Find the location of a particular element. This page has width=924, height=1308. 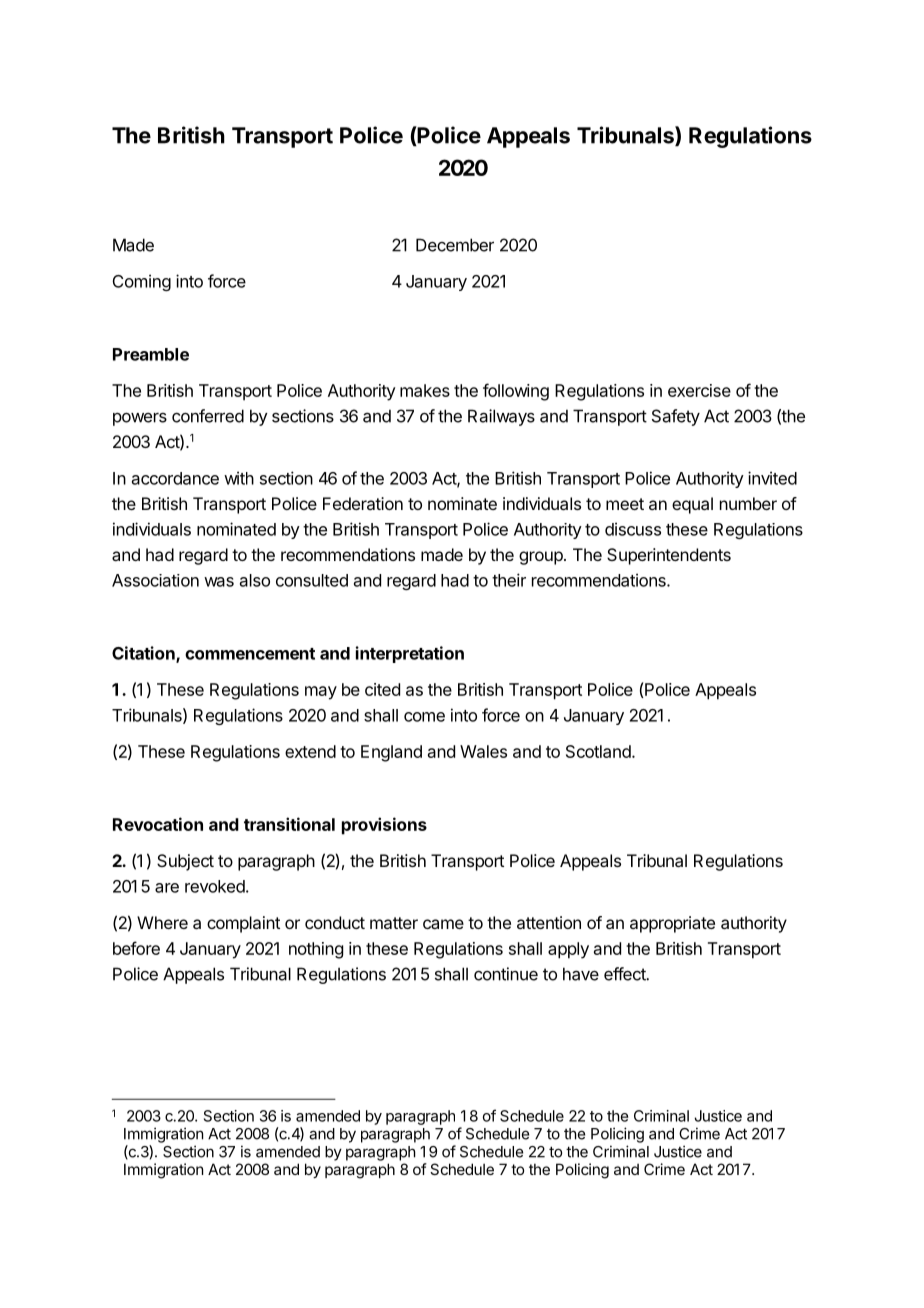

complaint is located at coordinates (243, 924).
